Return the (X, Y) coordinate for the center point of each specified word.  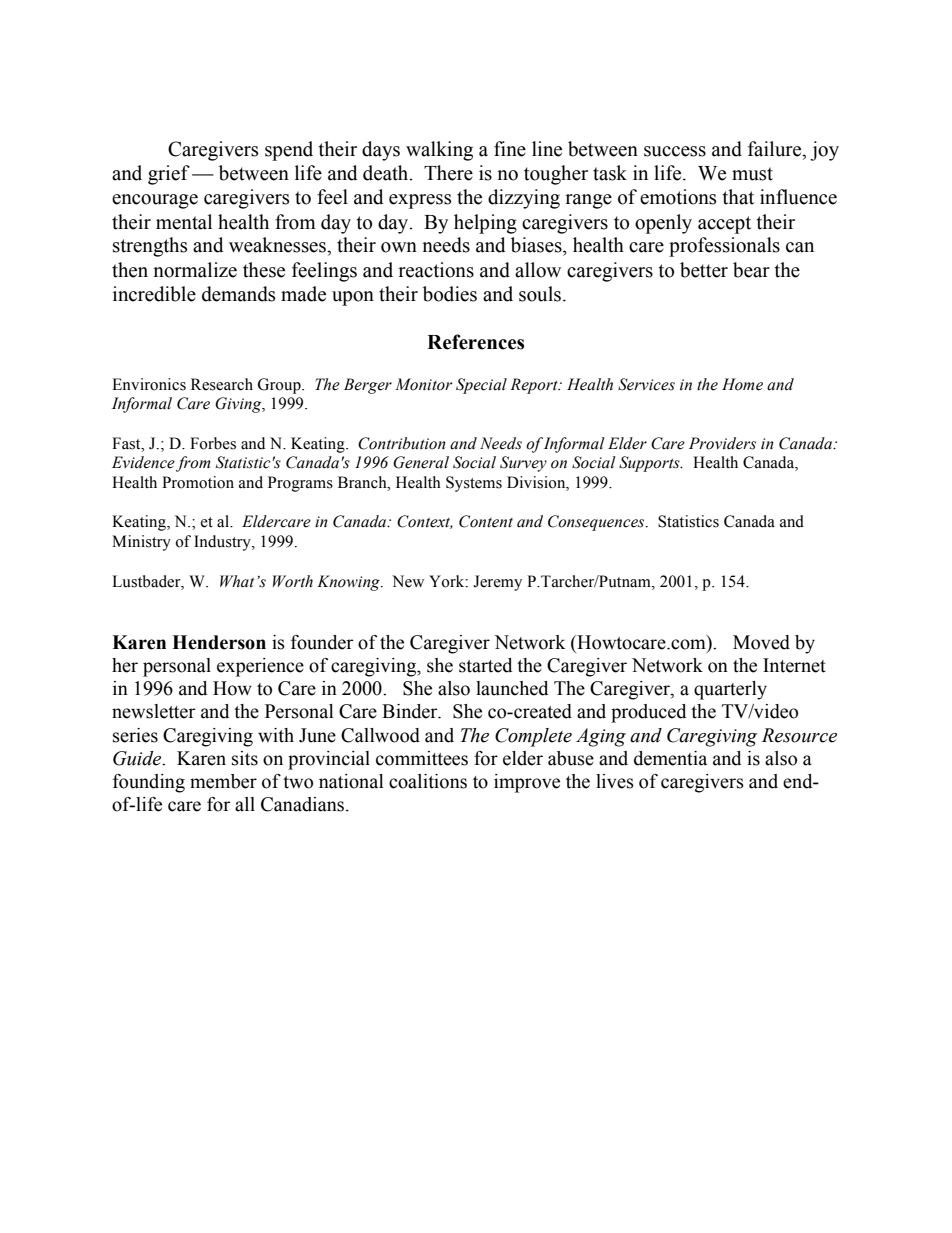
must (752, 174)
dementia (670, 758)
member (223, 781)
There (448, 173)
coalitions (428, 781)
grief (169, 175)
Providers (722, 443)
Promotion (198, 482)
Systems (474, 484)
